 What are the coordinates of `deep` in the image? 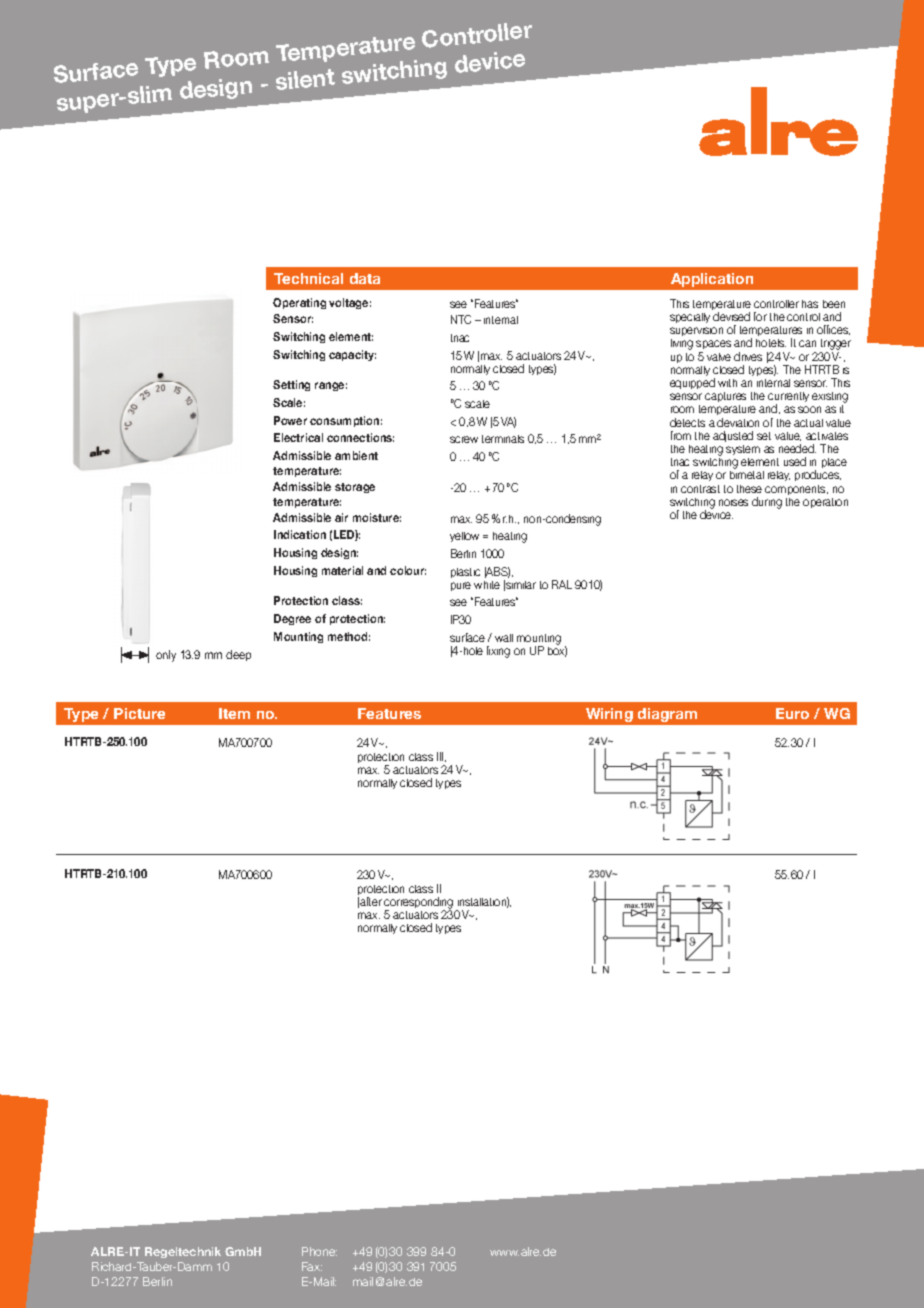 It's located at (238, 655).
